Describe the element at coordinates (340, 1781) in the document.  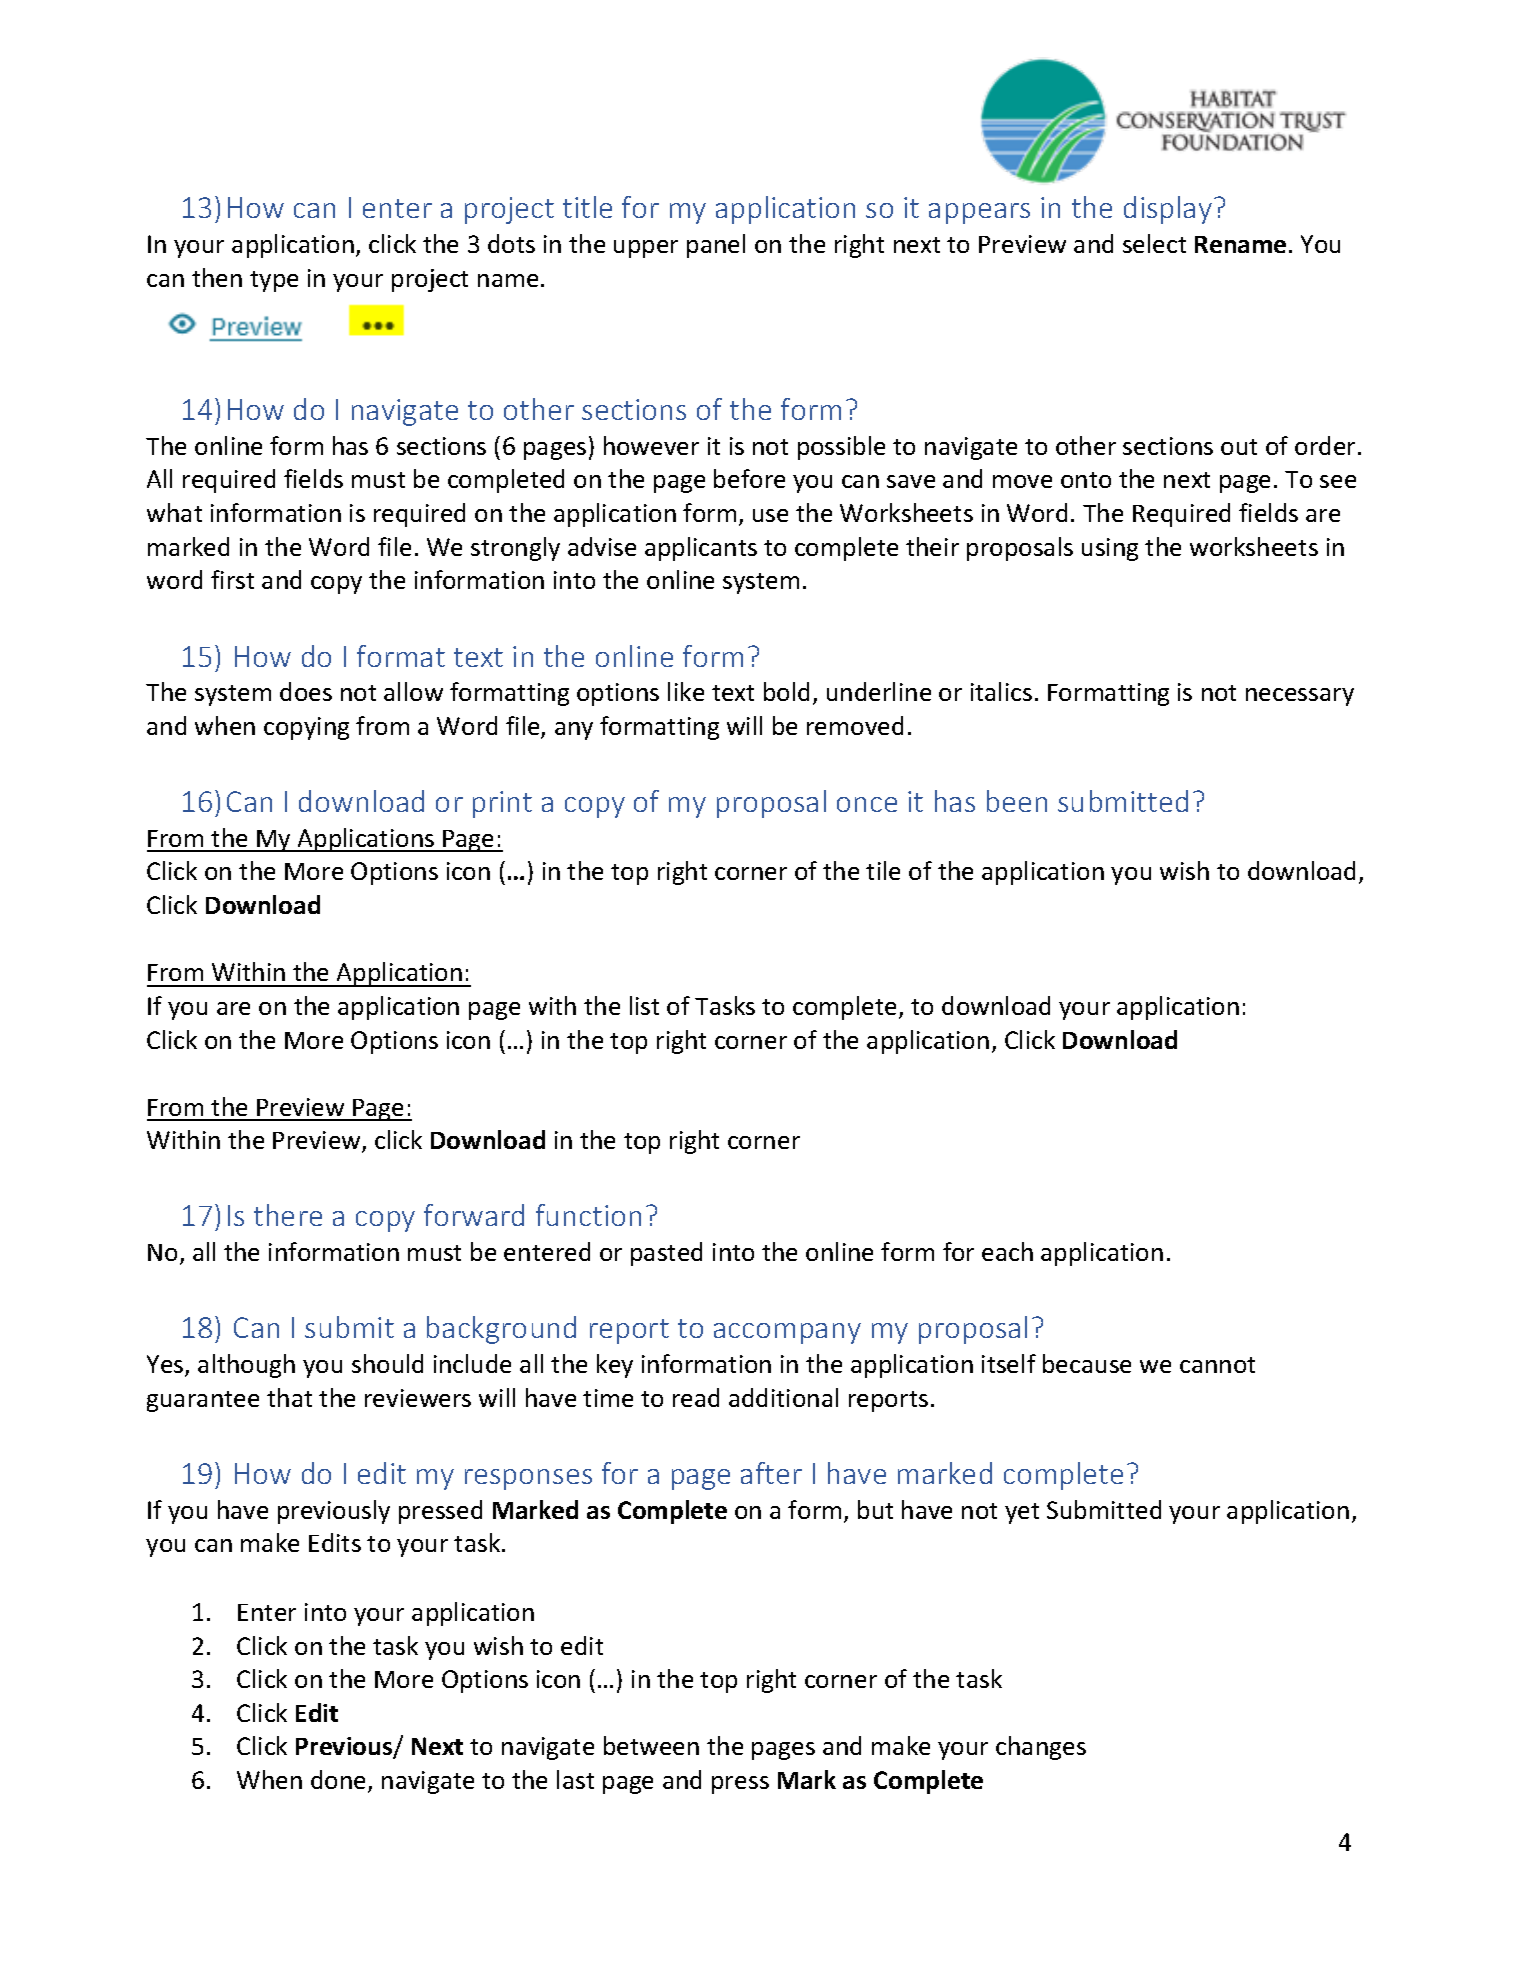
I see `done` at that location.
